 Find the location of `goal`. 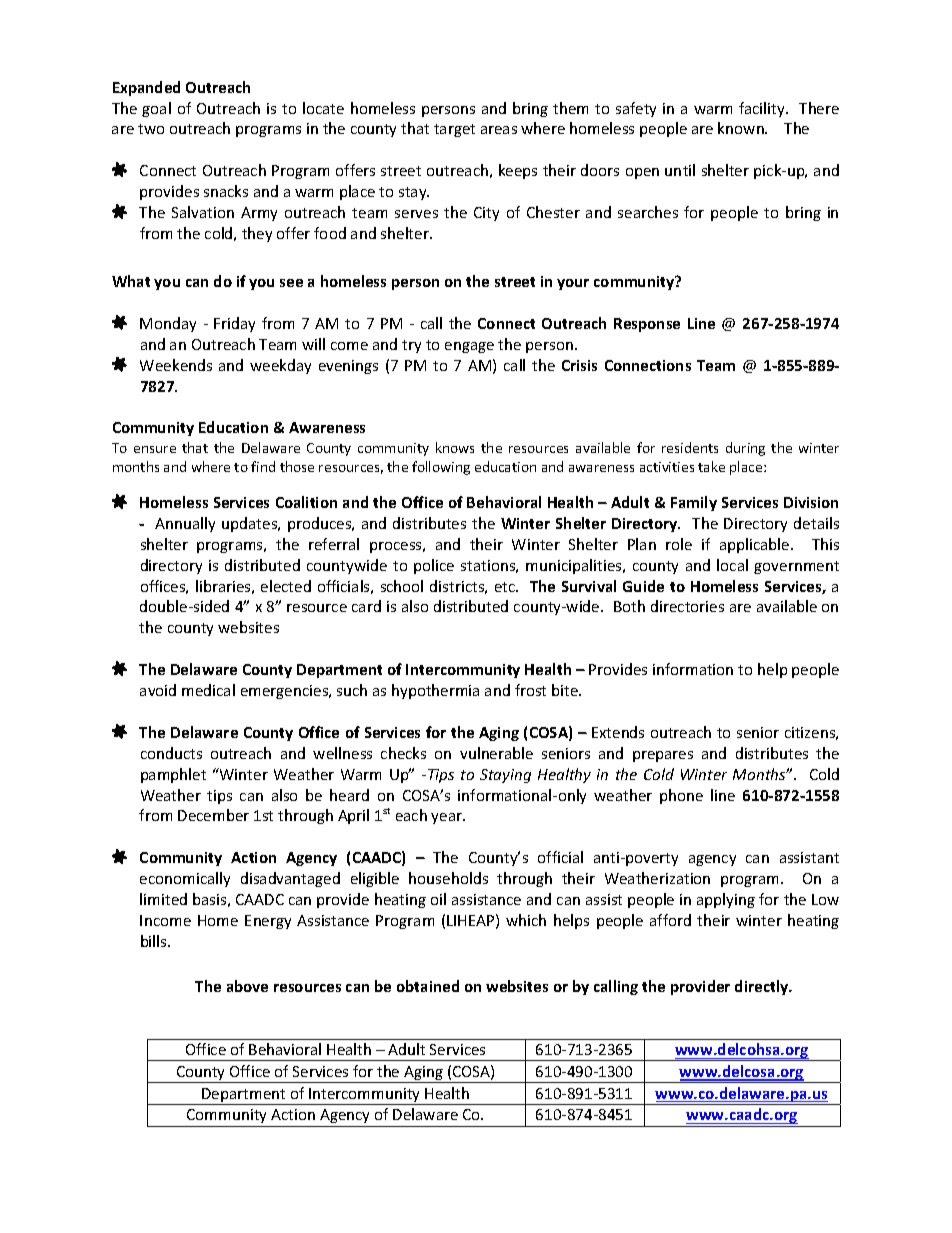

goal is located at coordinates (156, 109).
